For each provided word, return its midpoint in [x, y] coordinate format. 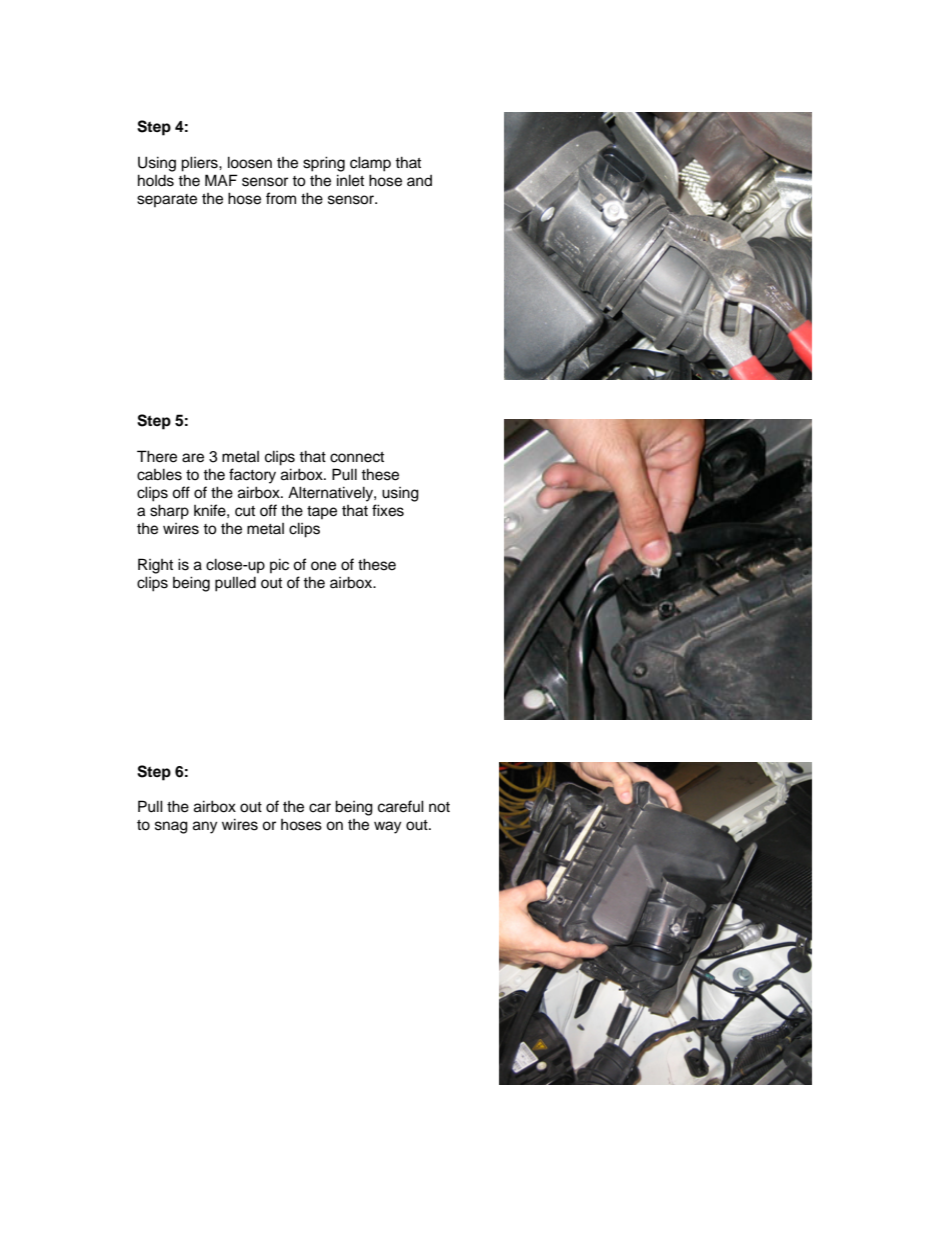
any [205, 827]
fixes [388, 510]
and [419, 180]
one [323, 566]
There [157, 456]
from [281, 198]
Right [155, 566]
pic [279, 565]
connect [357, 457]
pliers [200, 164]
